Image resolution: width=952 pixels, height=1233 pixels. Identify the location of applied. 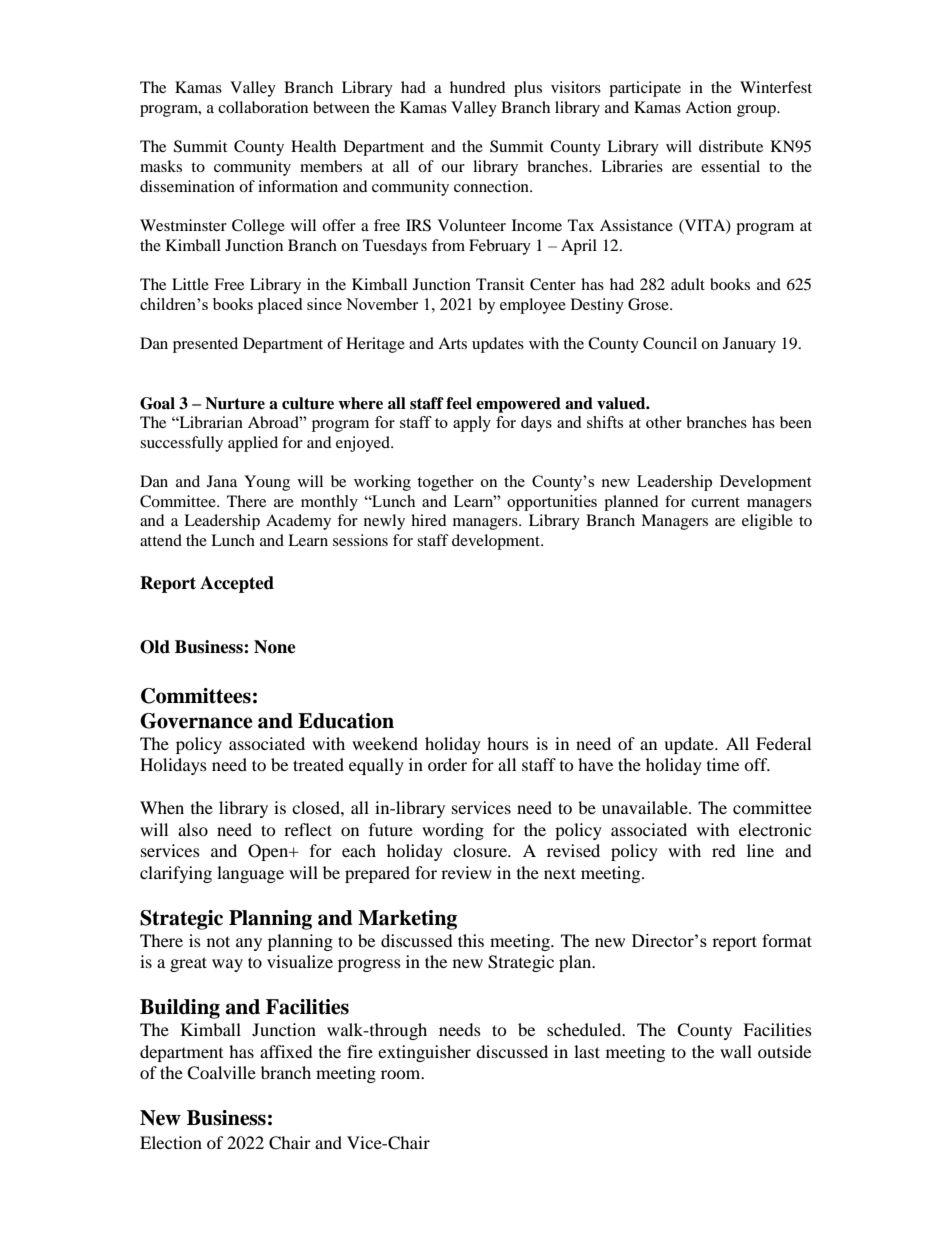
(253, 444).
